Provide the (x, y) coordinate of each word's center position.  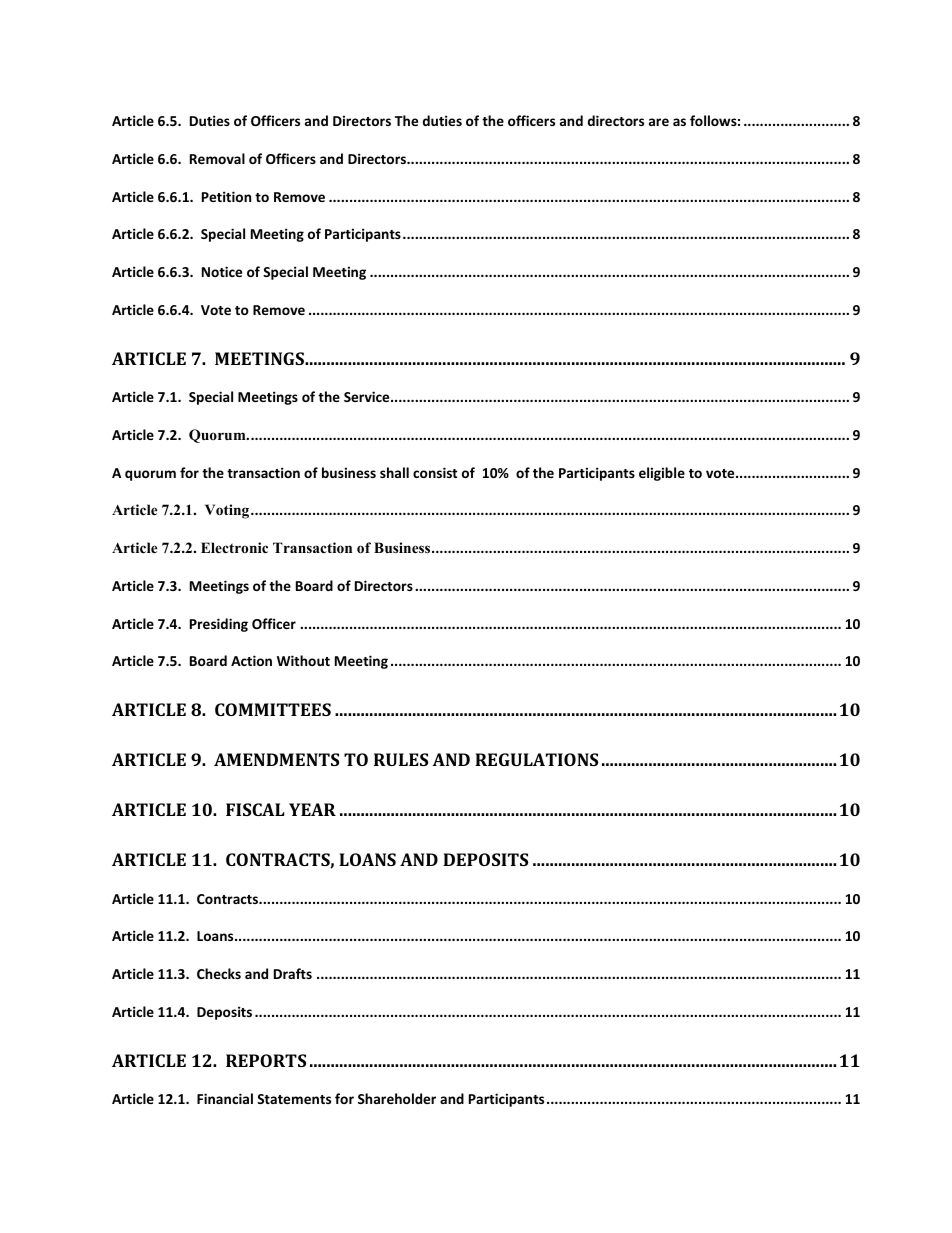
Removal (217, 158)
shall (394, 472)
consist (435, 472)
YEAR (312, 809)
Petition (226, 196)
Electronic (234, 547)
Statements (294, 1099)
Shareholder (397, 1098)
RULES (401, 759)
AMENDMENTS (276, 759)
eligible (662, 474)
